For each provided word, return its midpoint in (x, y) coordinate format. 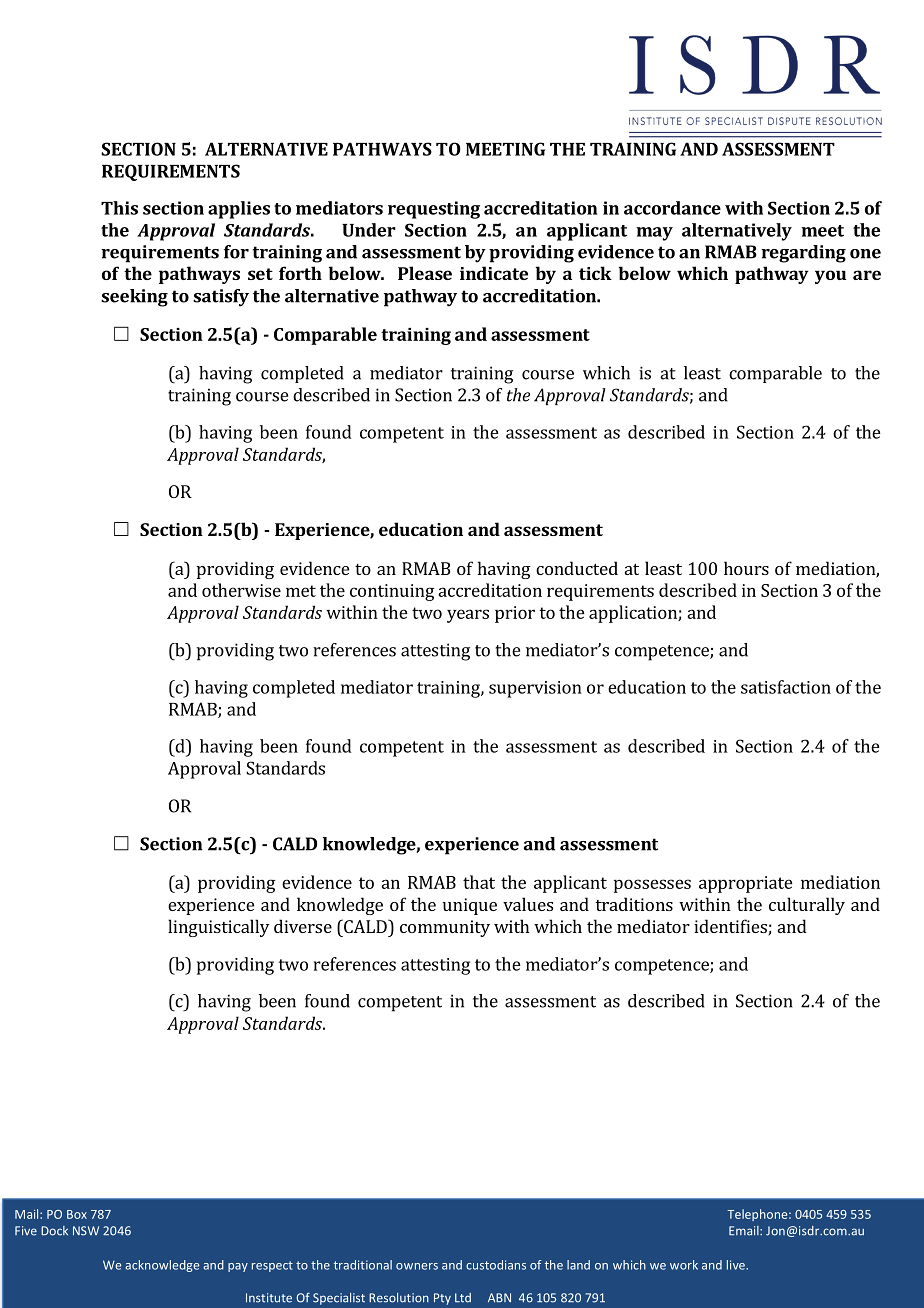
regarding (803, 254)
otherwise (241, 590)
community (445, 928)
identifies (730, 926)
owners (417, 1266)
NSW (86, 1231)
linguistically (218, 928)
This (119, 208)
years (468, 616)
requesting (434, 210)
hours (746, 568)
